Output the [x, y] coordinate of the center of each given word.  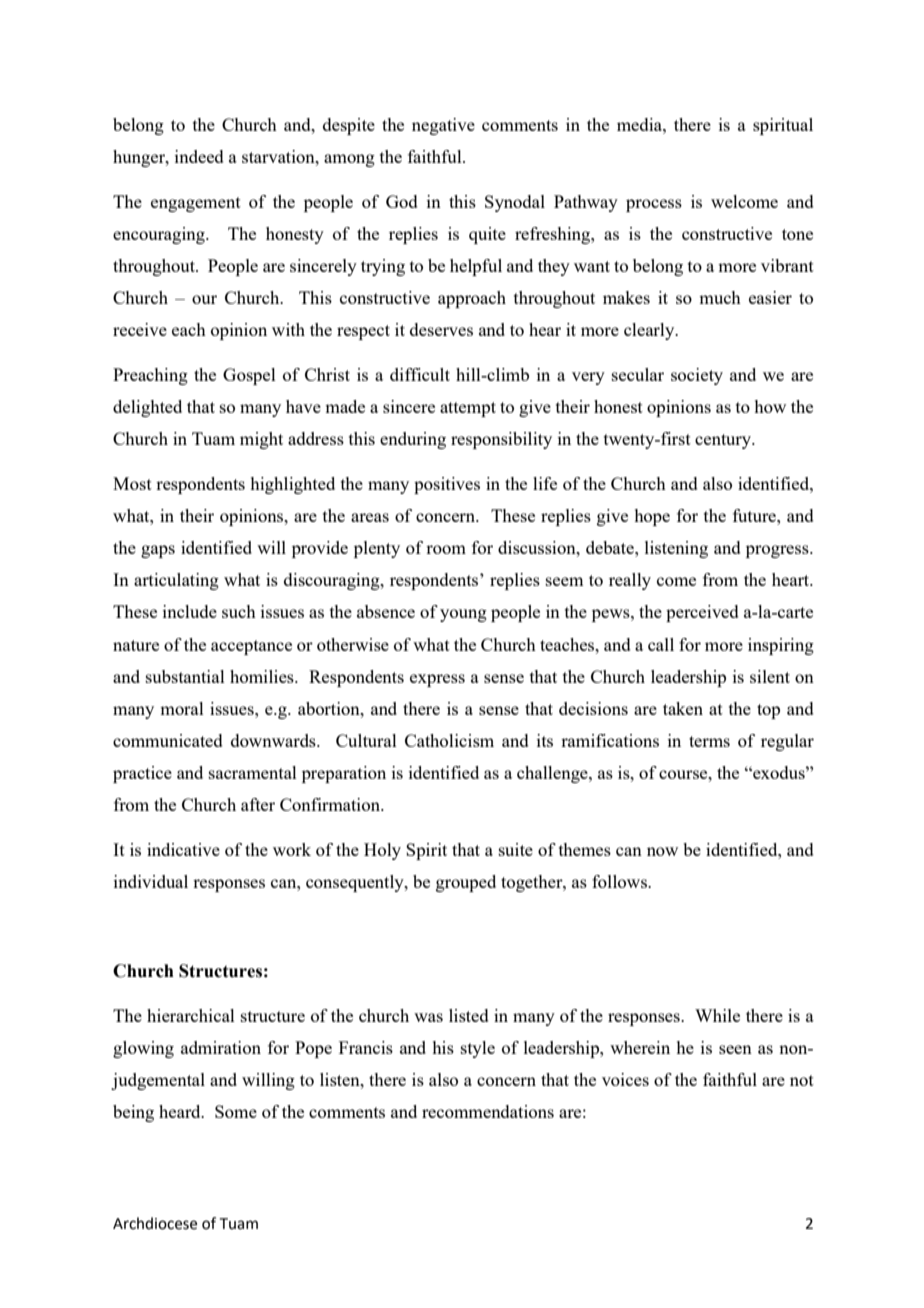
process [654, 205]
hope [652, 517]
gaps [158, 551]
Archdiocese [155, 1223]
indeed [199, 156]
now [662, 851]
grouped [466, 883]
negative [443, 126]
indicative [183, 849]
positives [447, 485]
